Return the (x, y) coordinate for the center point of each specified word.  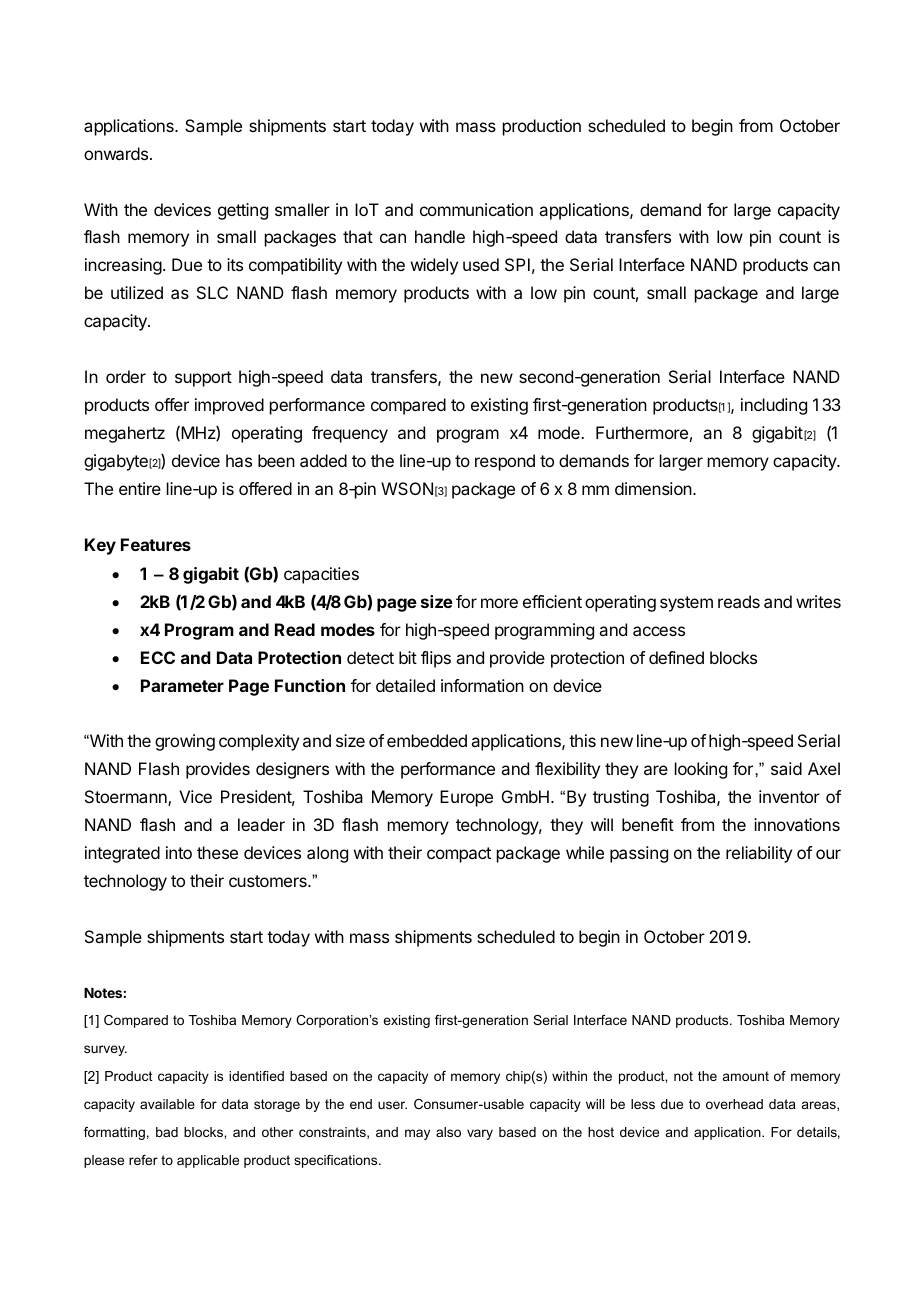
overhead (734, 1104)
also (448, 1132)
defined (676, 657)
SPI (517, 264)
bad (167, 1132)
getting (243, 211)
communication (476, 209)
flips (436, 659)
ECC (158, 657)
